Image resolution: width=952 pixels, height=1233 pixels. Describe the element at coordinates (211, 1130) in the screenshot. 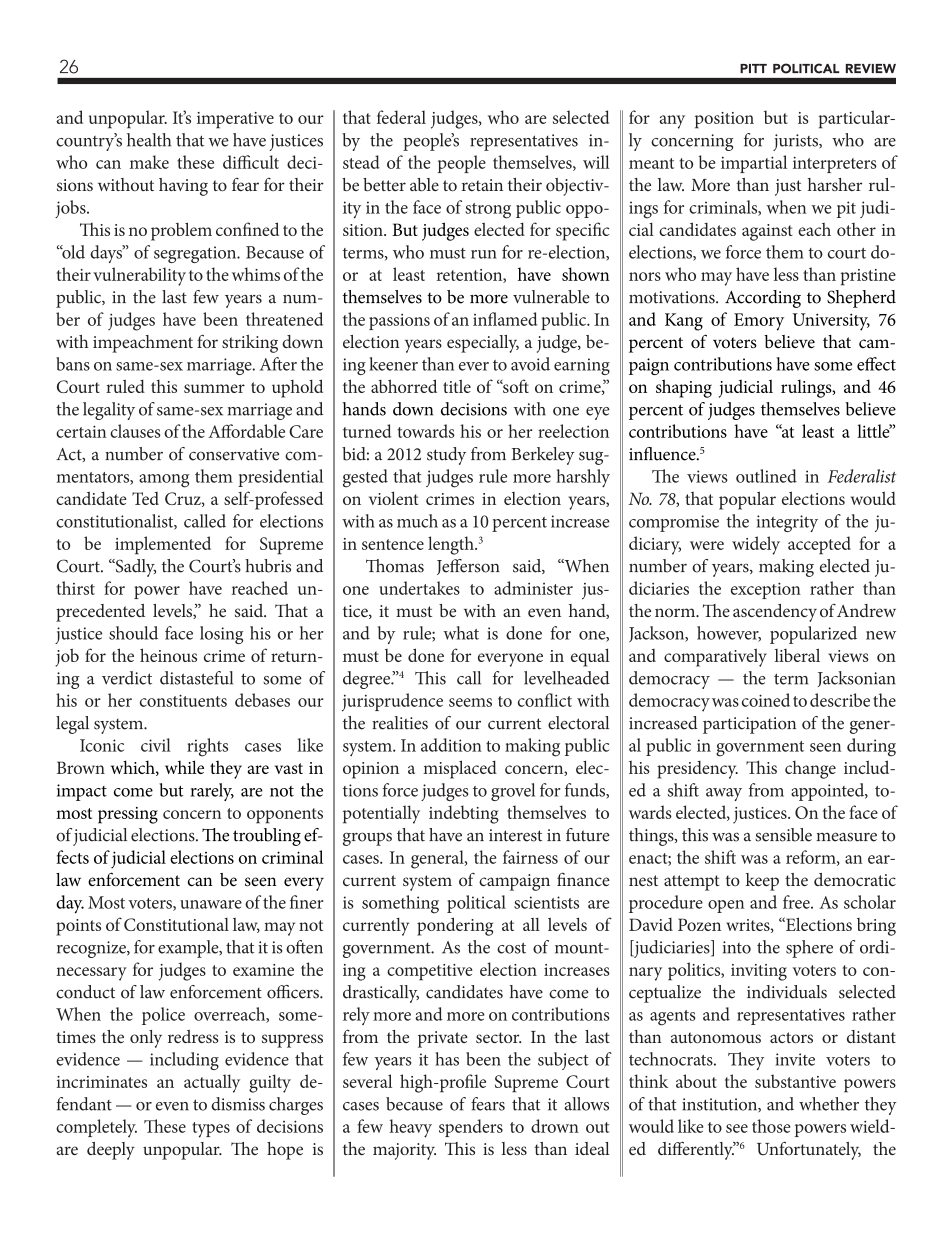

I see `types` at that location.
